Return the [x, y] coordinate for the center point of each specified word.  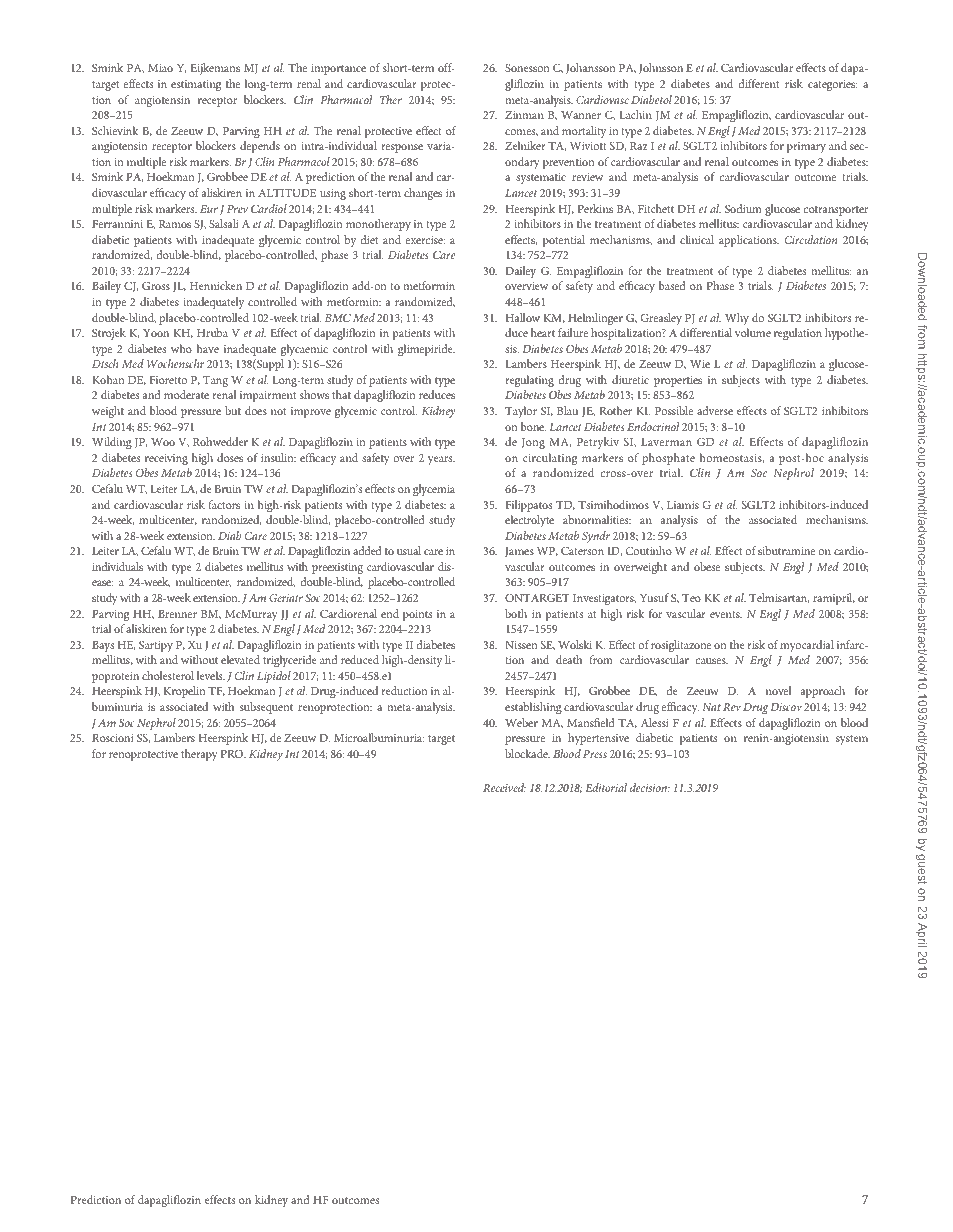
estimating [196, 85]
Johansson [590, 68]
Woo [163, 442]
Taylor [521, 412]
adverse [715, 410]
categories [832, 85]
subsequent [266, 708]
